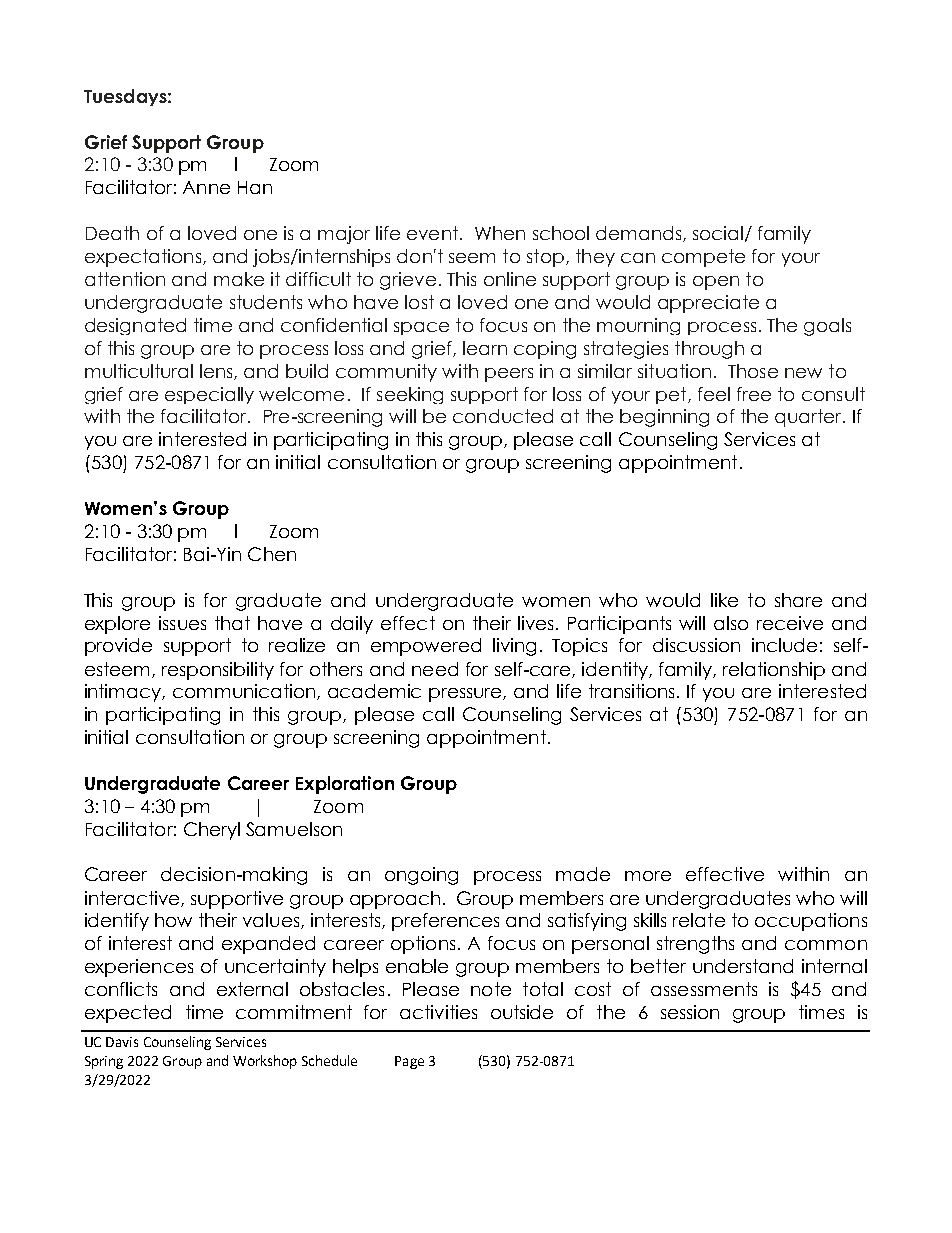  What do you see at coordinates (272, 554) in the document?
I see `Chen` at bounding box center [272, 554].
